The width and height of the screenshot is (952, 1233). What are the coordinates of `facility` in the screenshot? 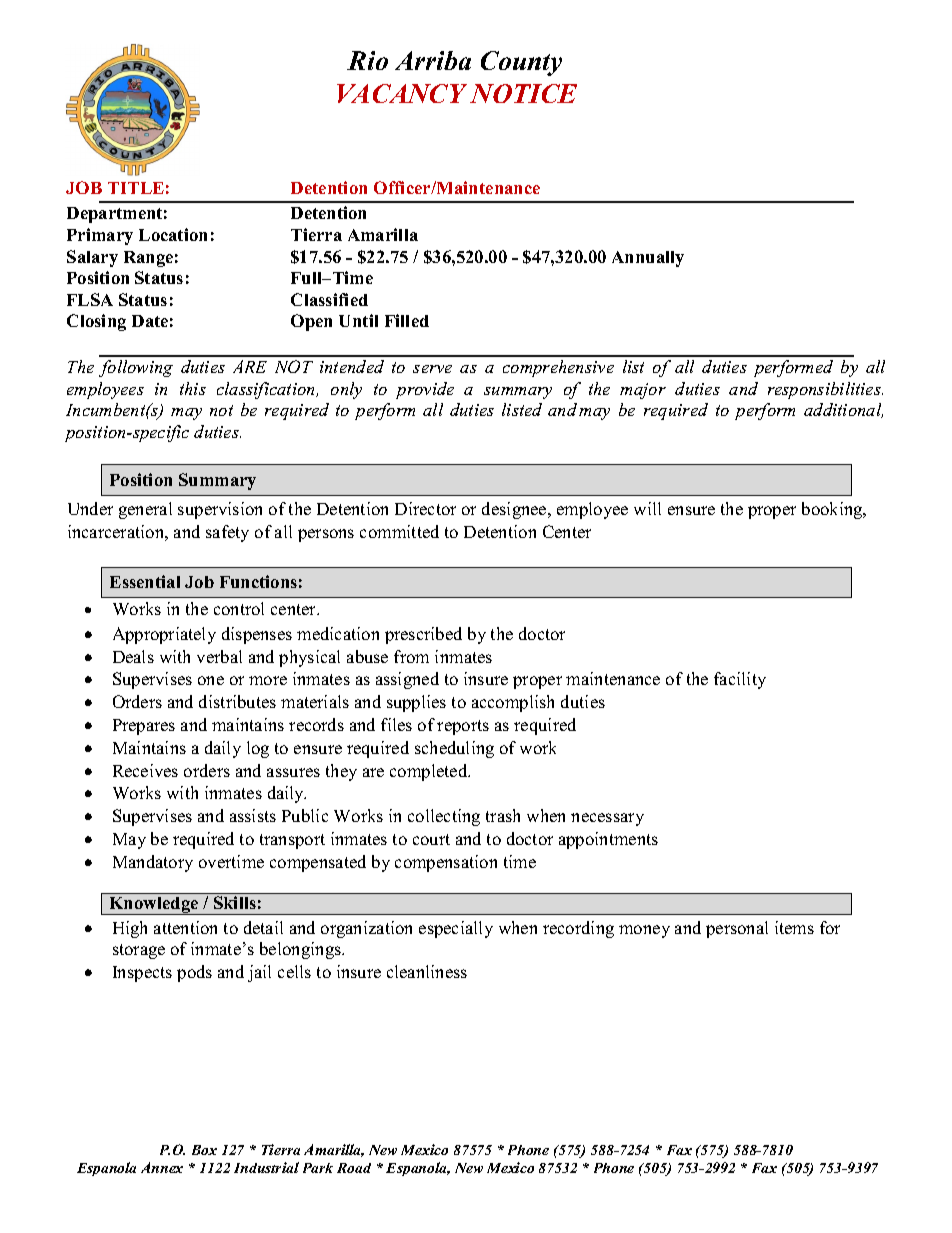 It's located at (740, 680).
